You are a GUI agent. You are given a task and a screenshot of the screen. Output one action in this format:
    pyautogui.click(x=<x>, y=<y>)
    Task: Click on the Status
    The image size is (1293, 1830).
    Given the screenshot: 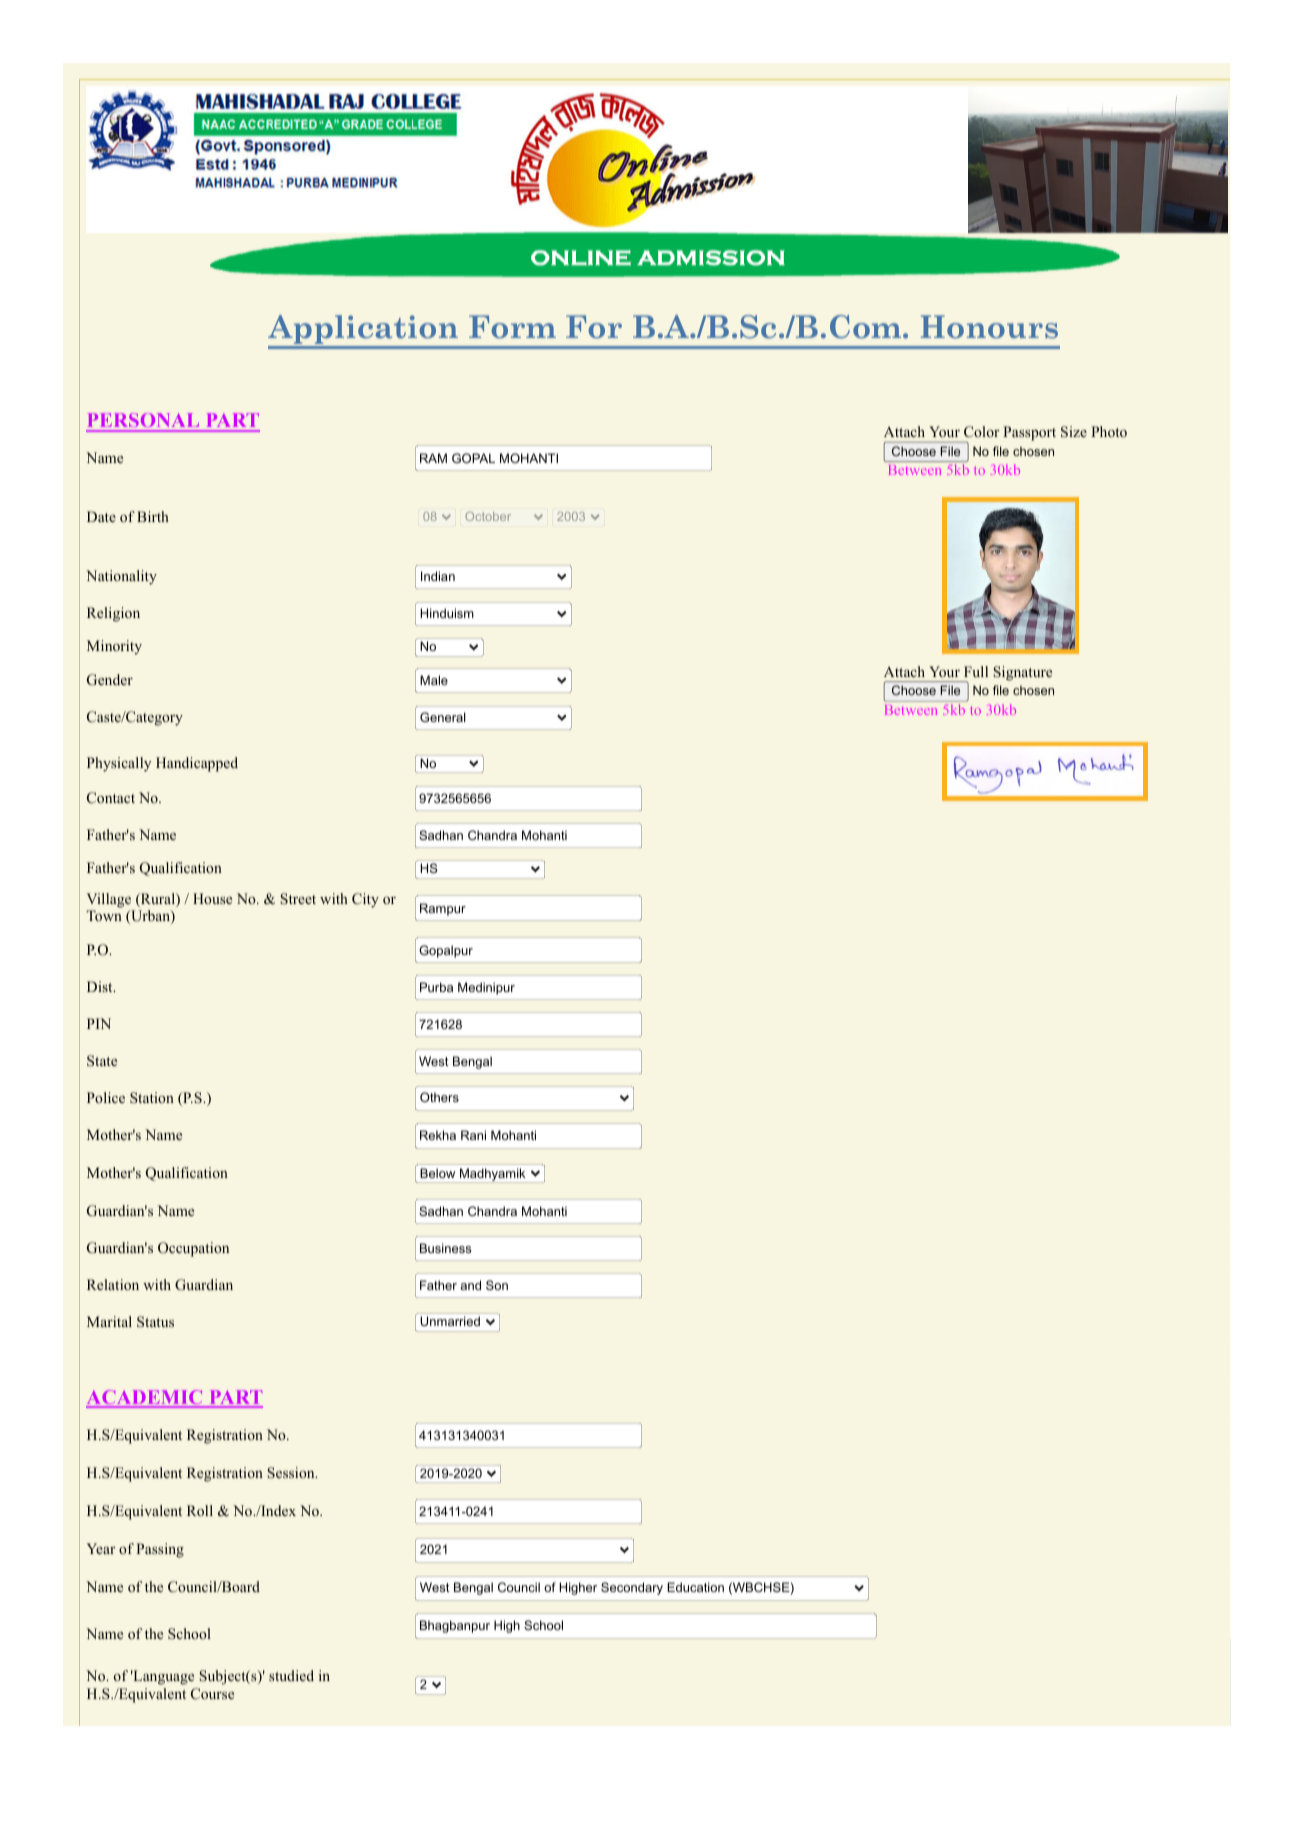 What is the action you would take?
    pyautogui.click(x=155, y=1322)
